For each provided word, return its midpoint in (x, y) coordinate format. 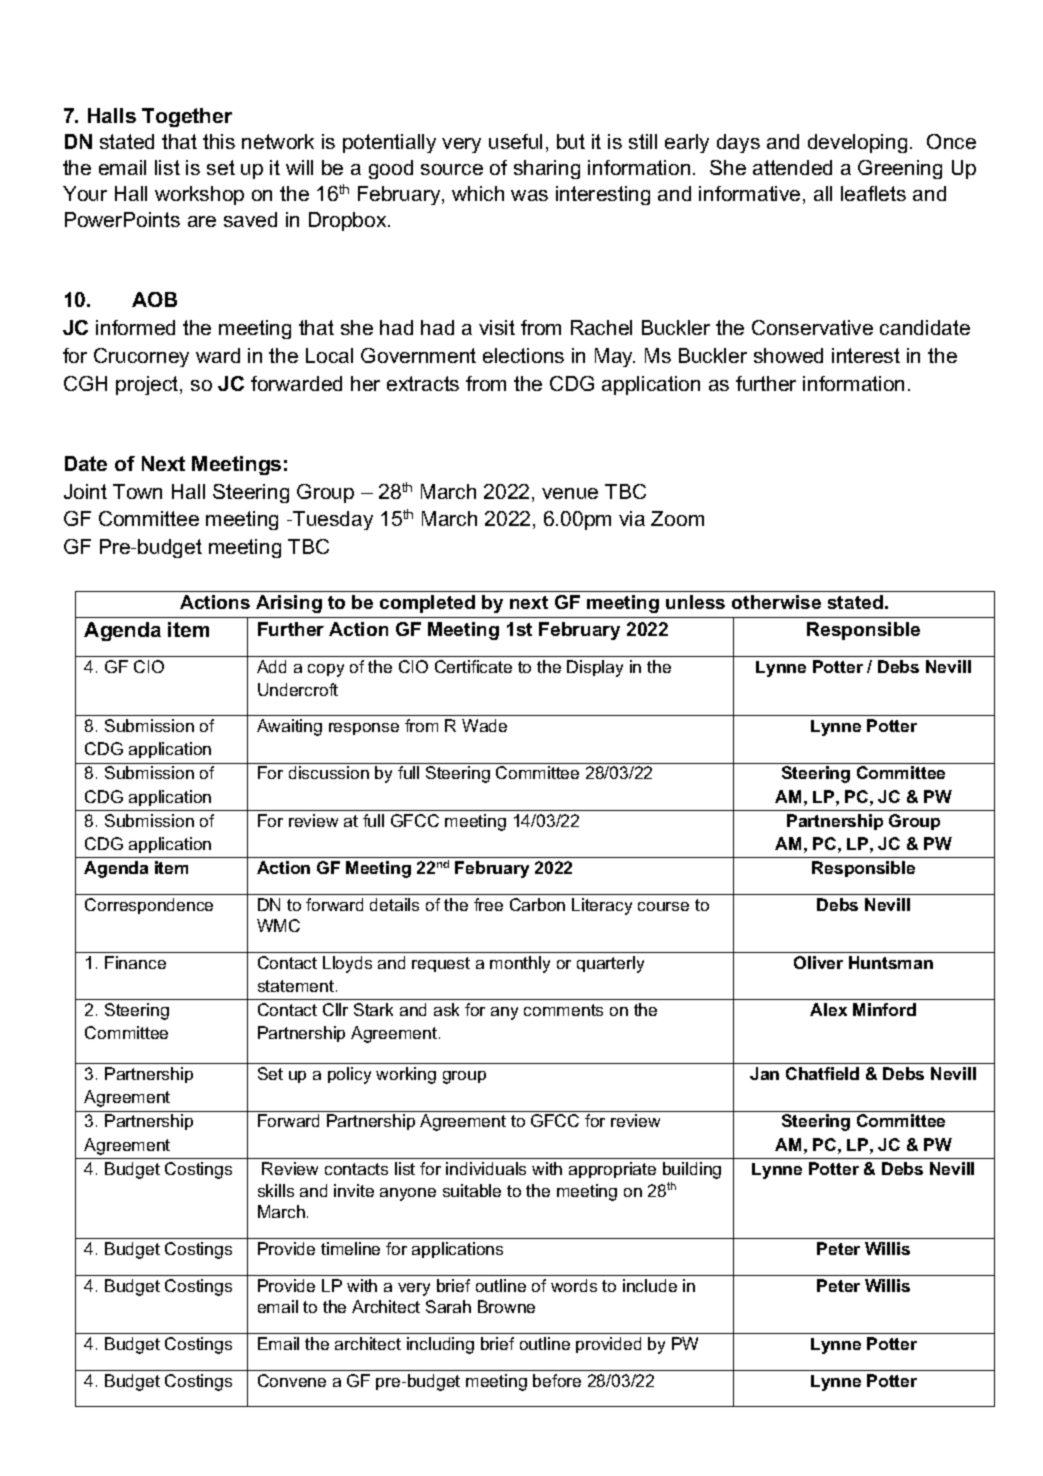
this (219, 141)
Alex (828, 1009)
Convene (292, 1380)
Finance (135, 962)
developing (857, 143)
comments (563, 1010)
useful (515, 141)
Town (137, 491)
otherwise (776, 602)
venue (570, 493)
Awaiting (289, 727)
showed (788, 355)
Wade (484, 725)
